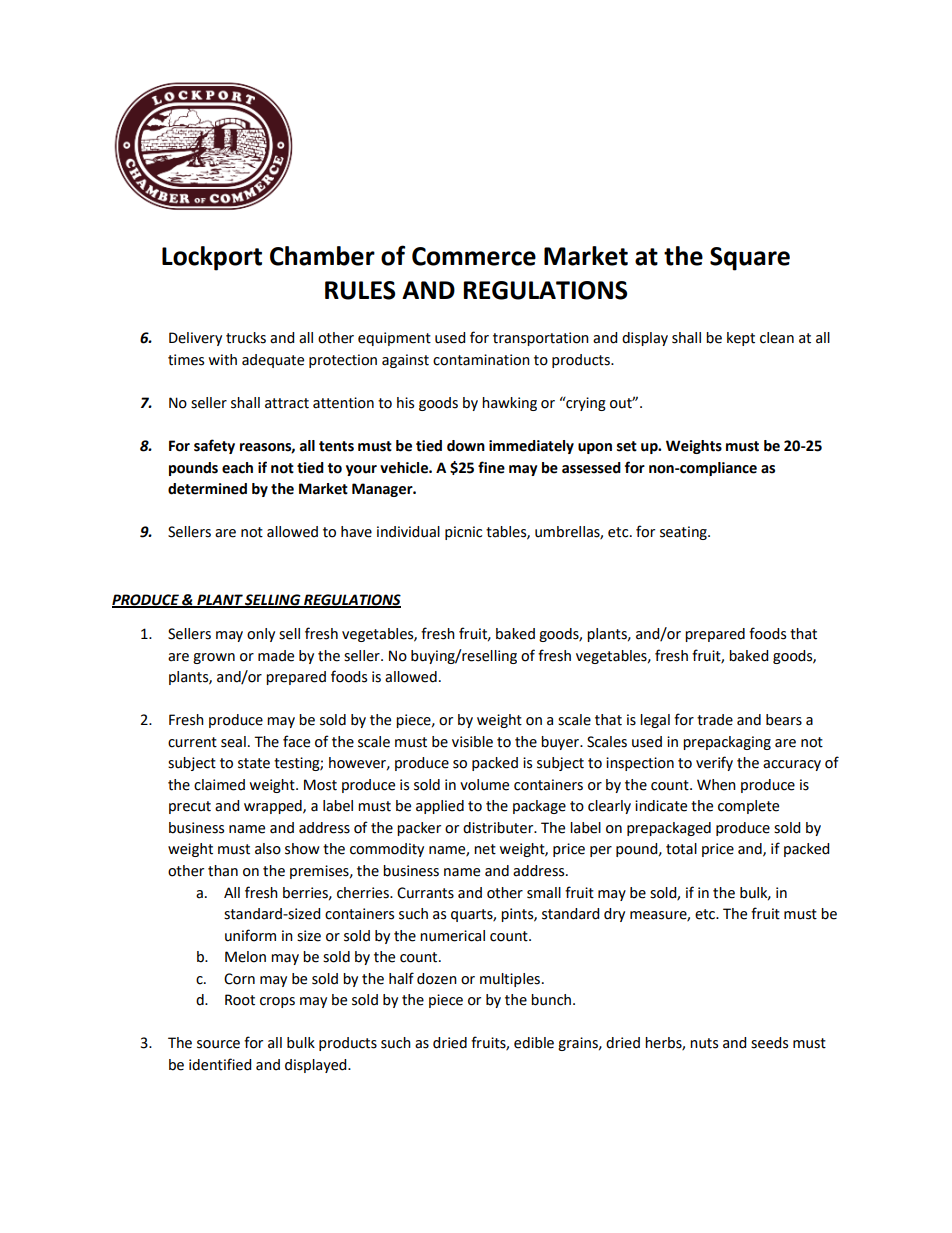 The height and width of the image is (1233, 952). What do you see at coordinates (715, 720) in the image?
I see `trade` at bounding box center [715, 720].
